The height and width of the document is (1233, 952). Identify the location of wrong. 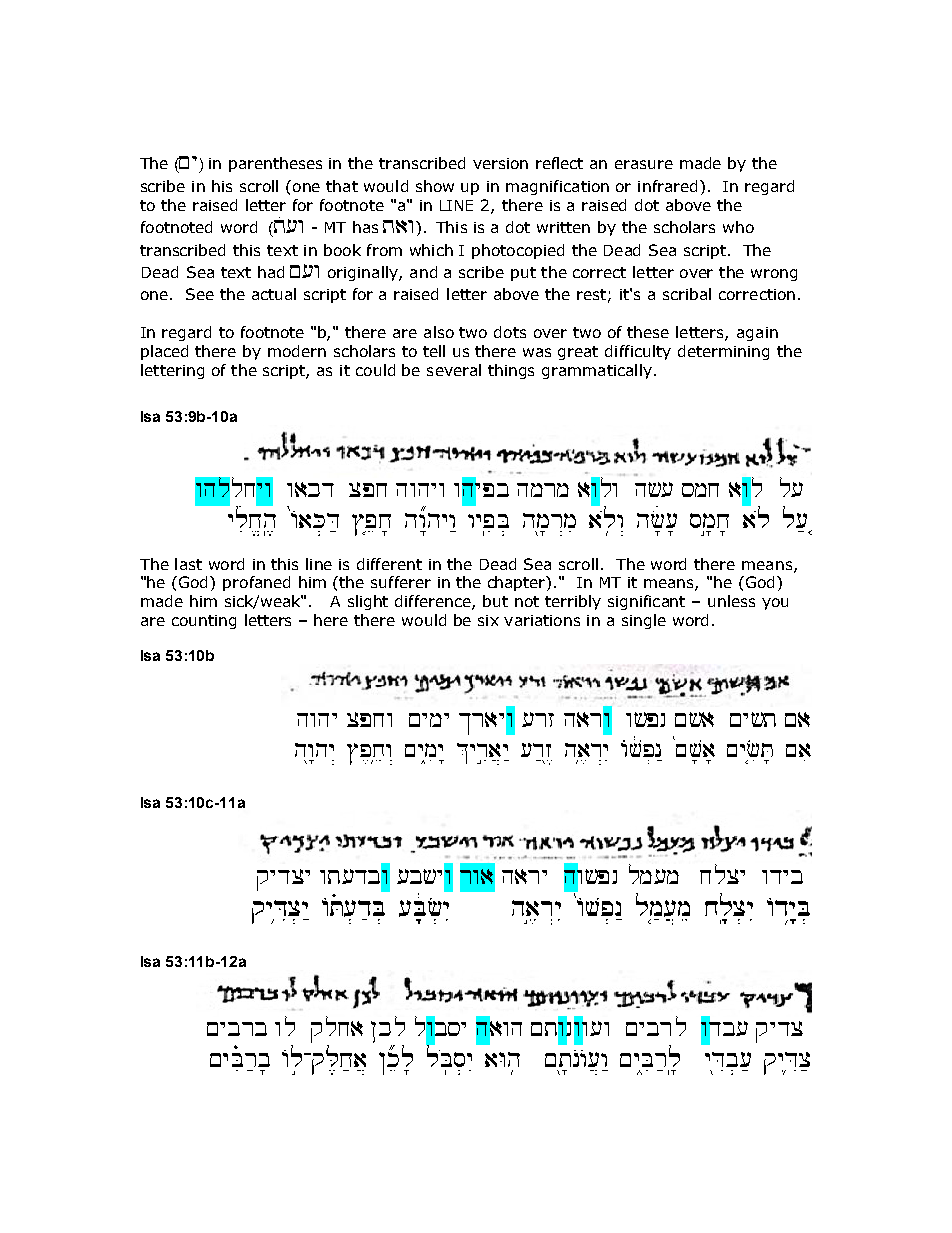
(774, 275).
